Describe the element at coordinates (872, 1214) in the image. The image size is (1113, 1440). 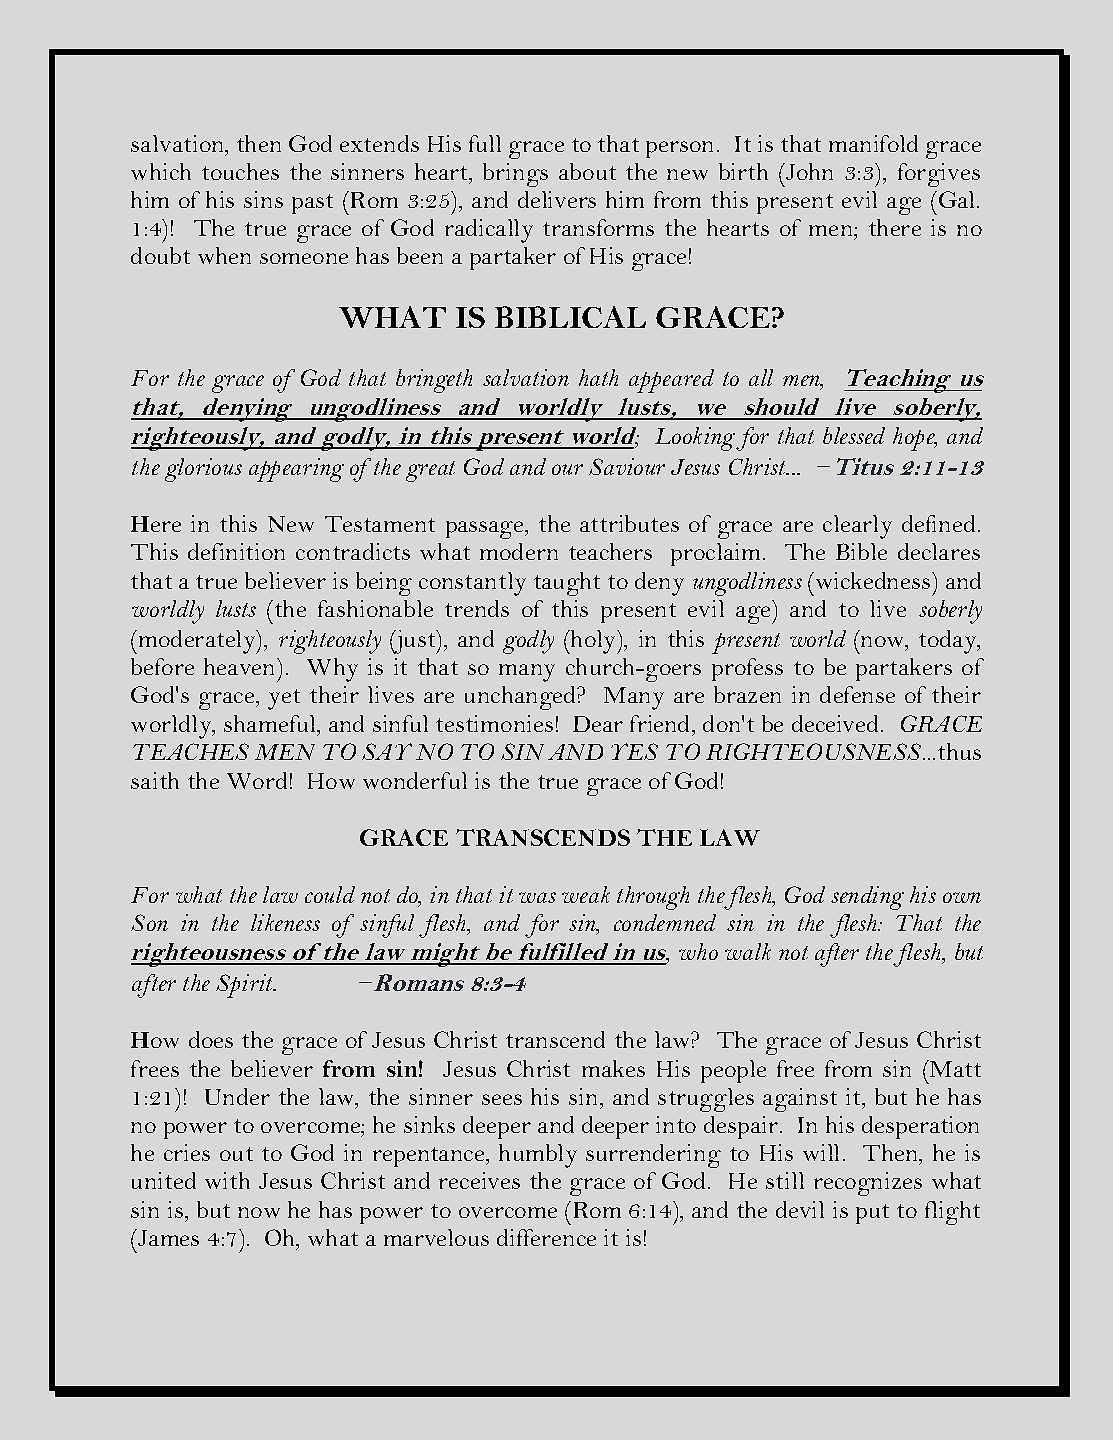
I see `put` at that location.
